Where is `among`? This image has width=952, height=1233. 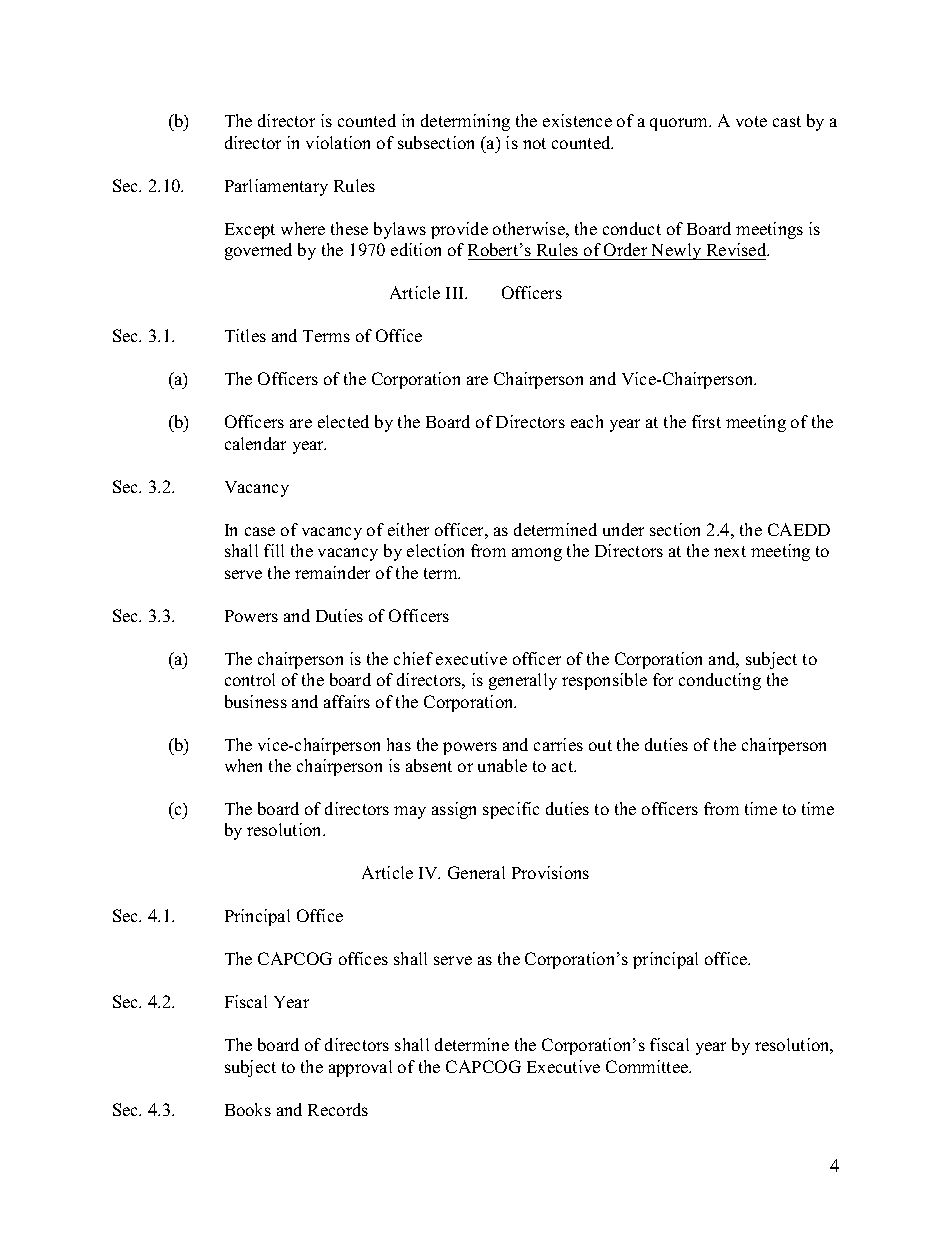 among is located at coordinates (537, 554).
